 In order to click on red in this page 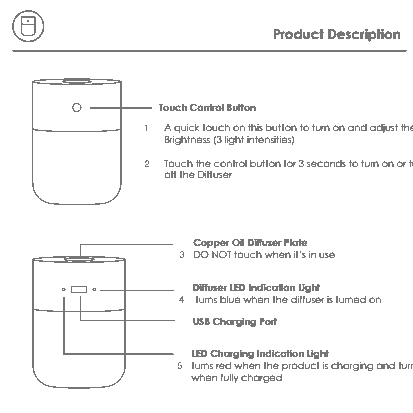, I will do `click(223, 365)`.
